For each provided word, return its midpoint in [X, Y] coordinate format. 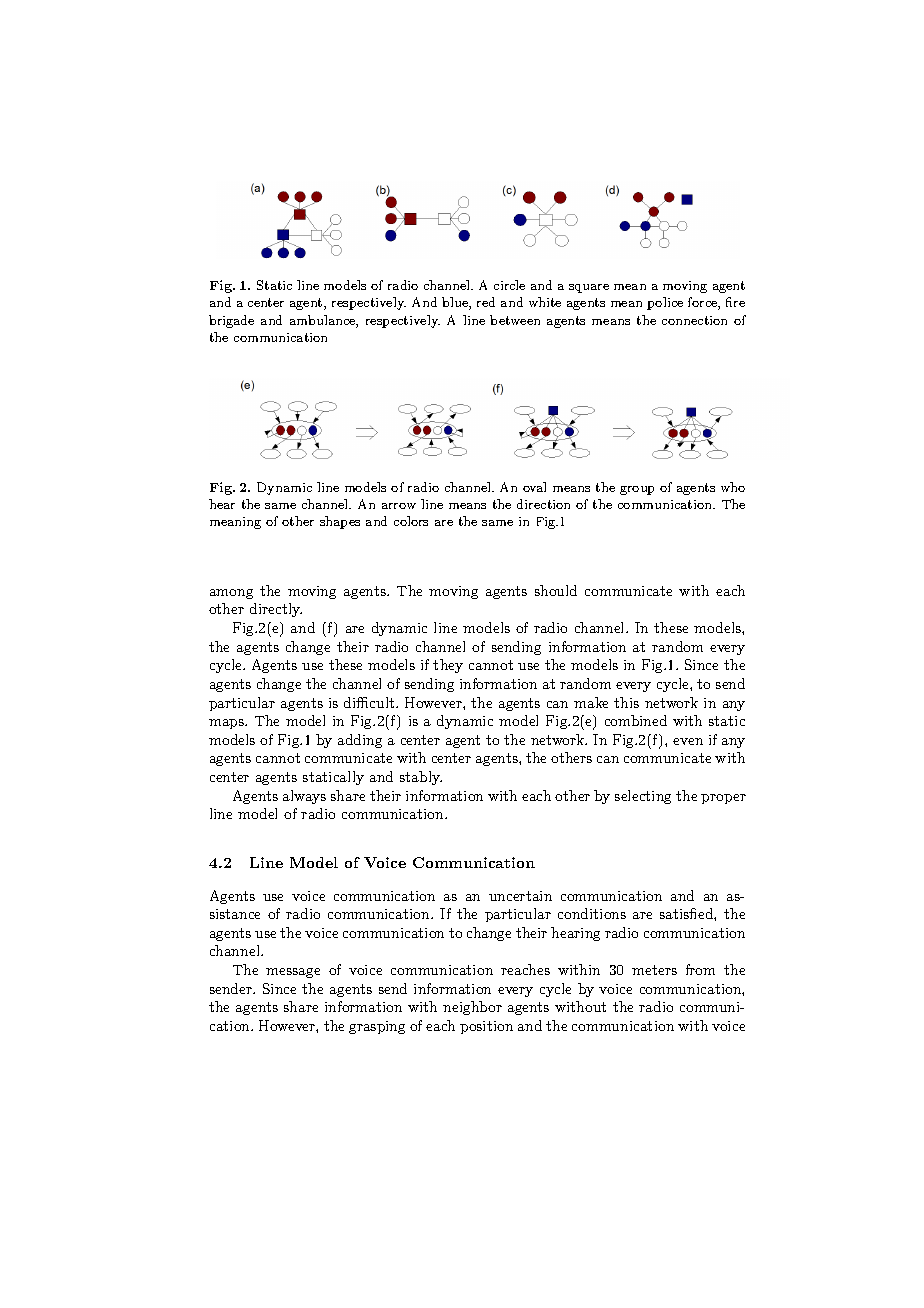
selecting [643, 797]
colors [411, 521]
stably [421, 778]
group [637, 490]
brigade [231, 321]
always [304, 797]
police [665, 303]
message [293, 973]
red [486, 302]
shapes [340, 522]
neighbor [472, 1008]
